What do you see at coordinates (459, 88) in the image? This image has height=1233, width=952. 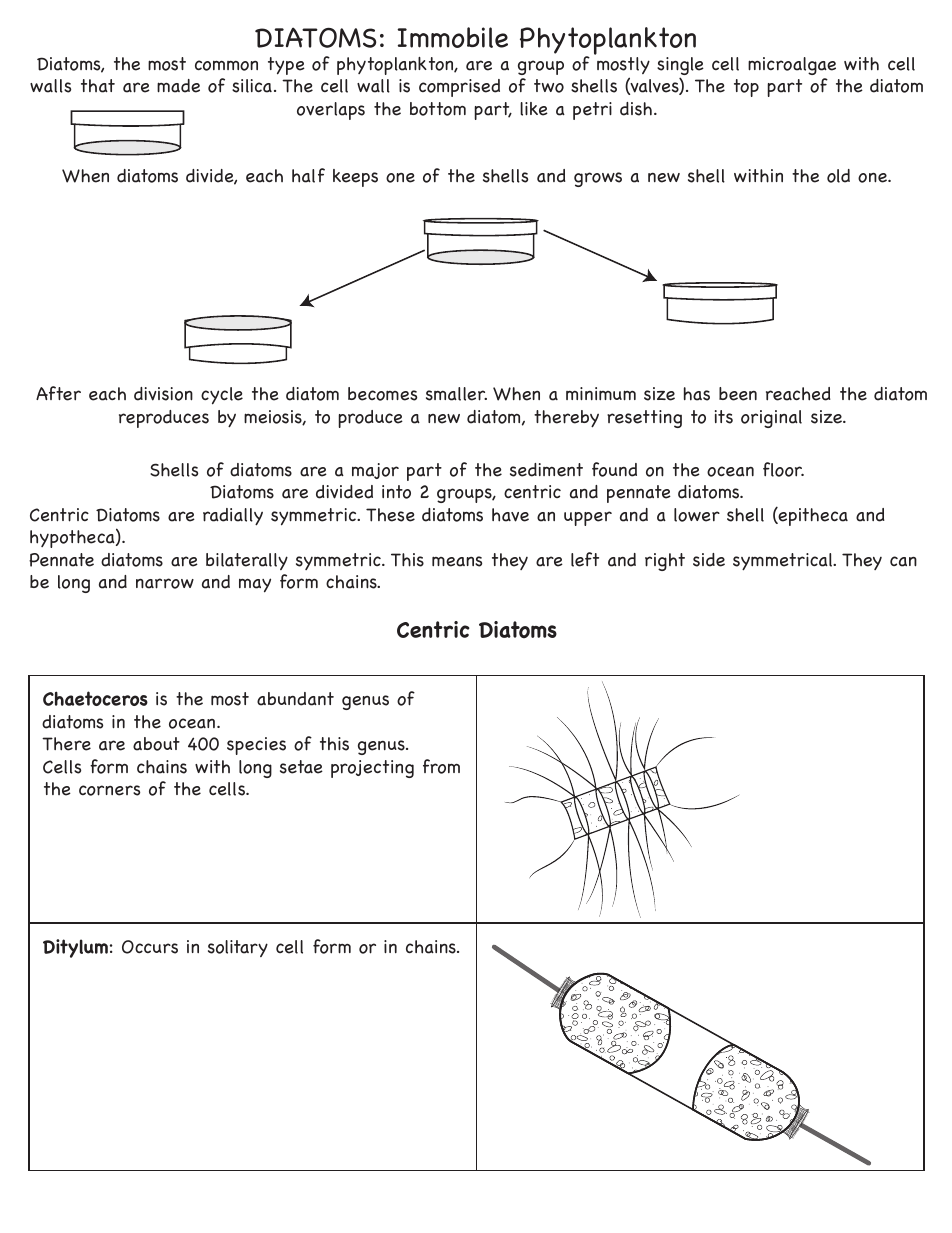 I see `comprised` at bounding box center [459, 88].
